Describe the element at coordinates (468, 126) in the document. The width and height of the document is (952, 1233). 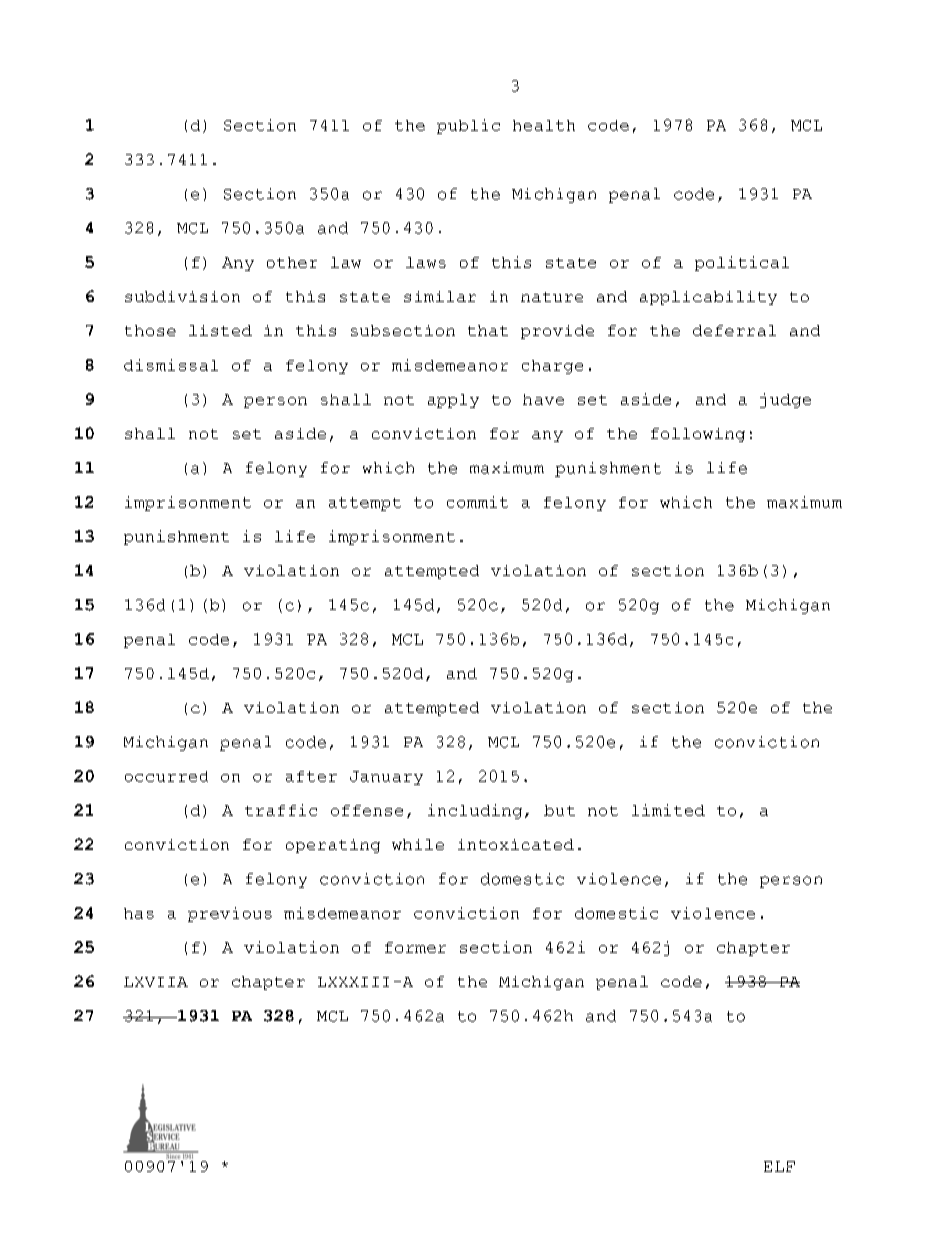
I see `public` at that location.
